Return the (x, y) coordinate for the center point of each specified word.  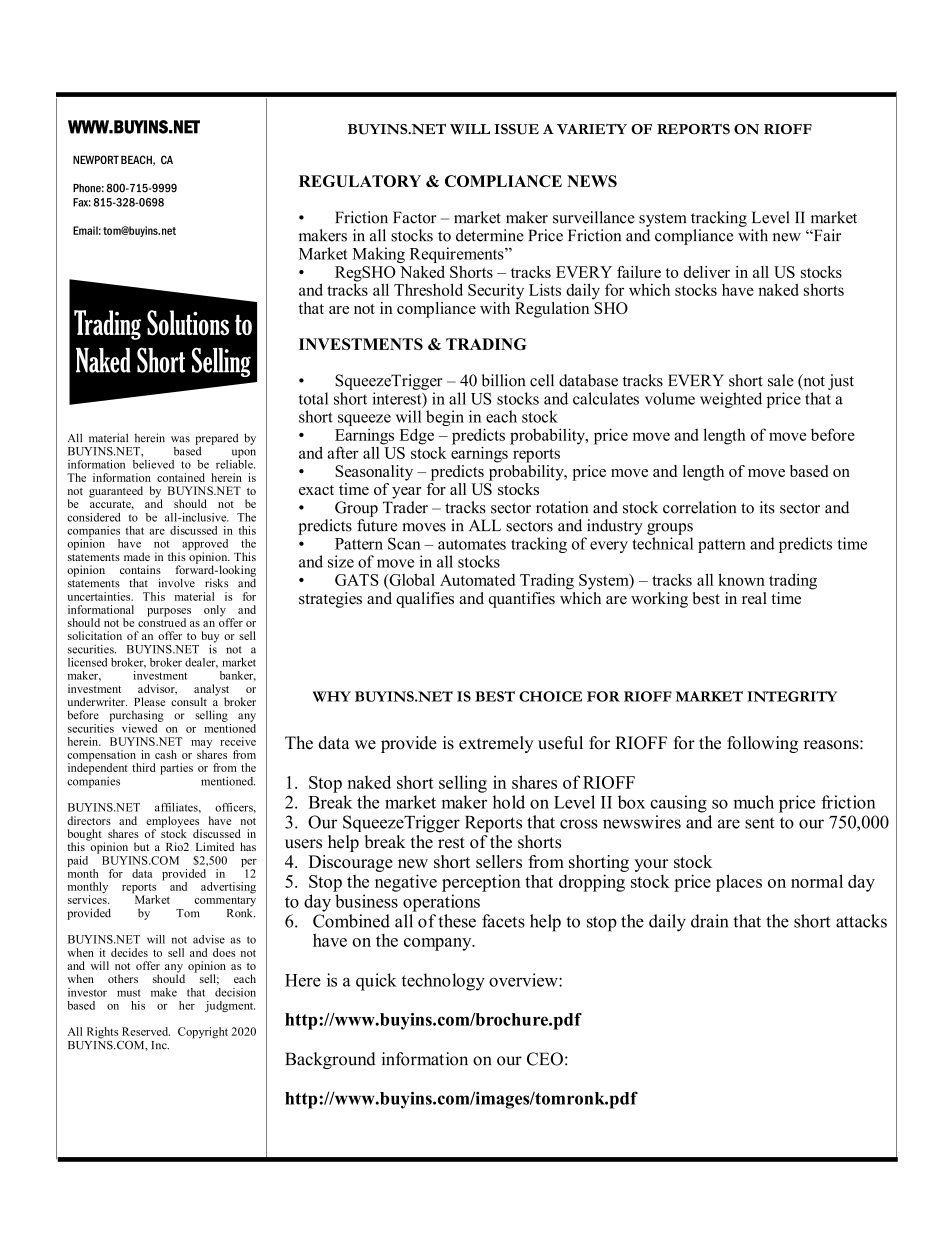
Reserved (146, 1031)
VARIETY (592, 129)
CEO (545, 1059)
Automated (477, 580)
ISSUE (516, 129)
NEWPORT (96, 159)
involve (176, 583)
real (754, 598)
